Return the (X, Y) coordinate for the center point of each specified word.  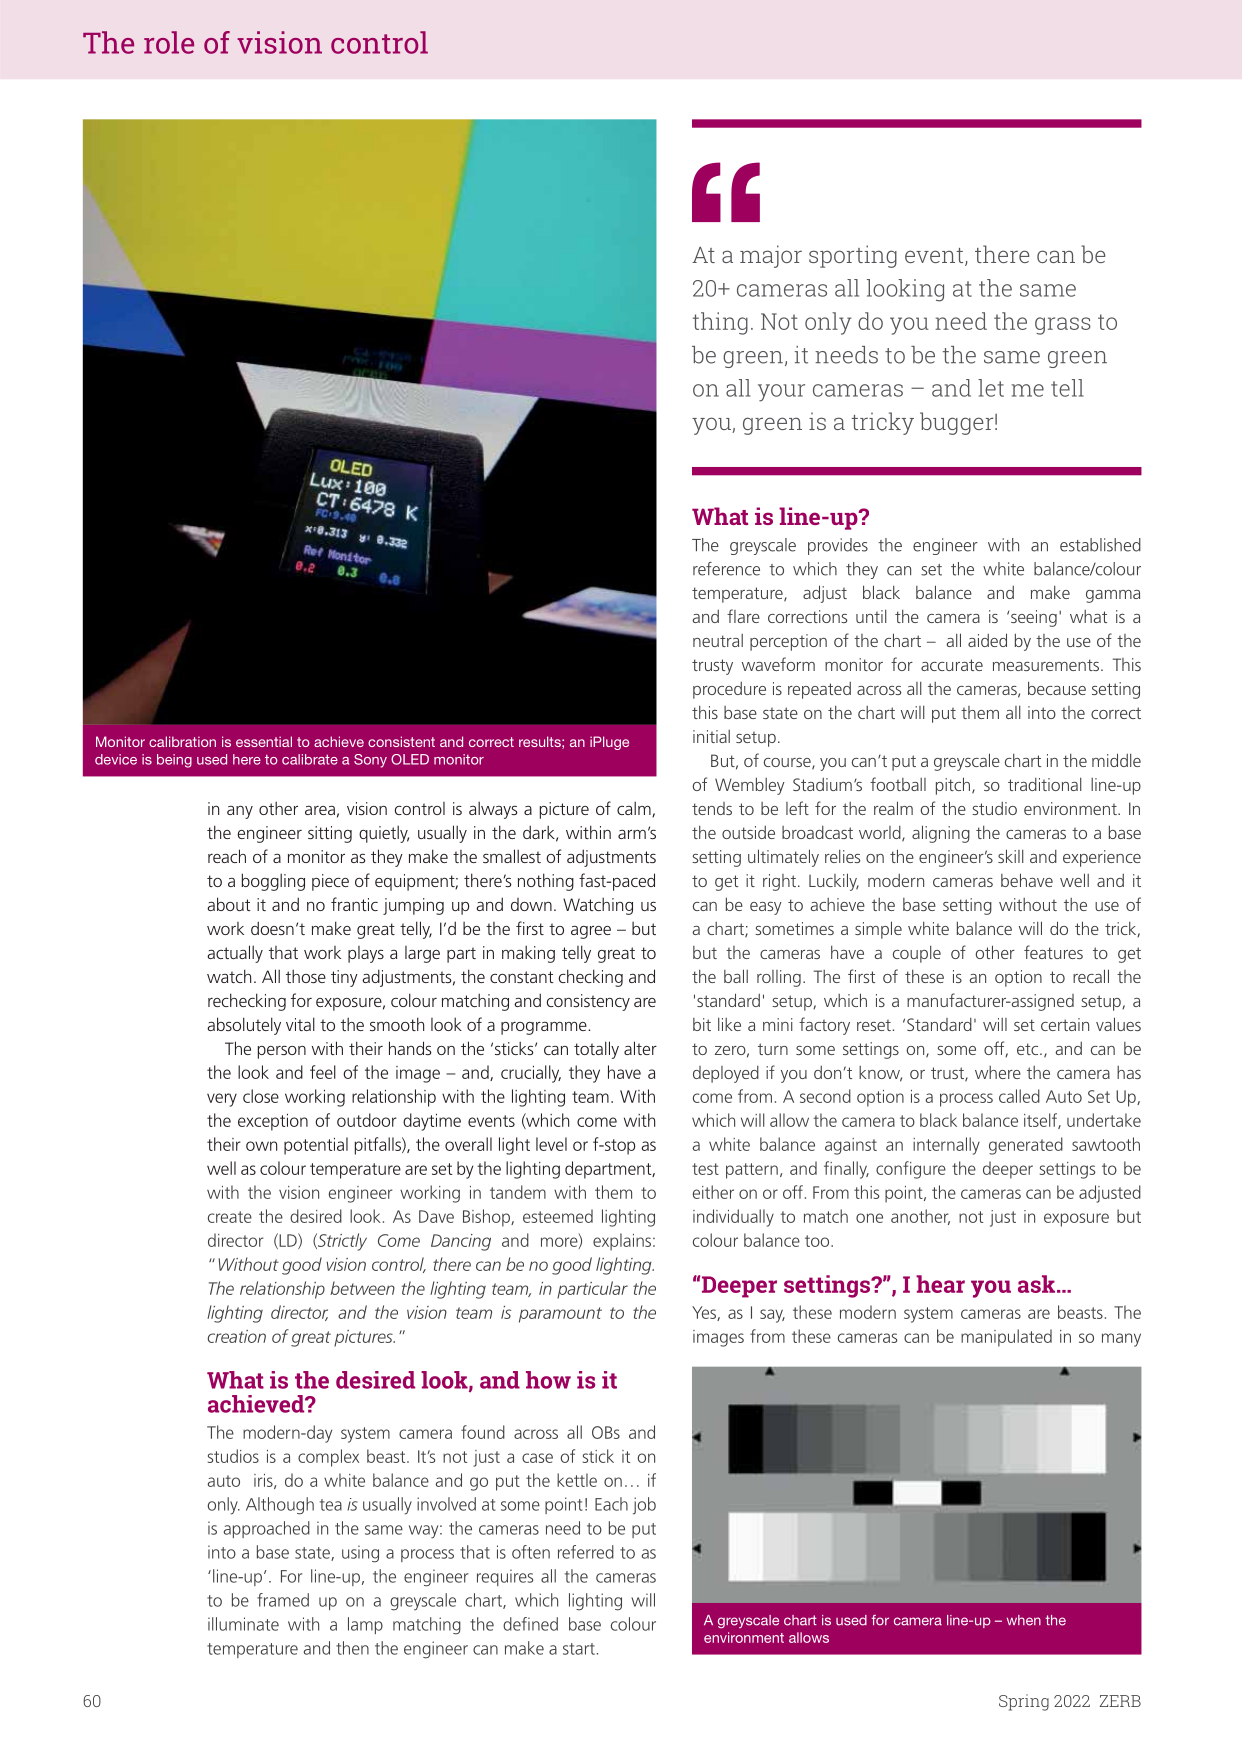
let (991, 388)
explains (623, 1242)
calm (635, 809)
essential (264, 741)
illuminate (243, 1624)
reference (726, 569)
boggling (273, 882)
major (771, 256)
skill (1011, 856)
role (169, 42)
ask (1038, 1284)
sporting (853, 256)
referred (586, 1552)
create (230, 1217)
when (1024, 1620)
